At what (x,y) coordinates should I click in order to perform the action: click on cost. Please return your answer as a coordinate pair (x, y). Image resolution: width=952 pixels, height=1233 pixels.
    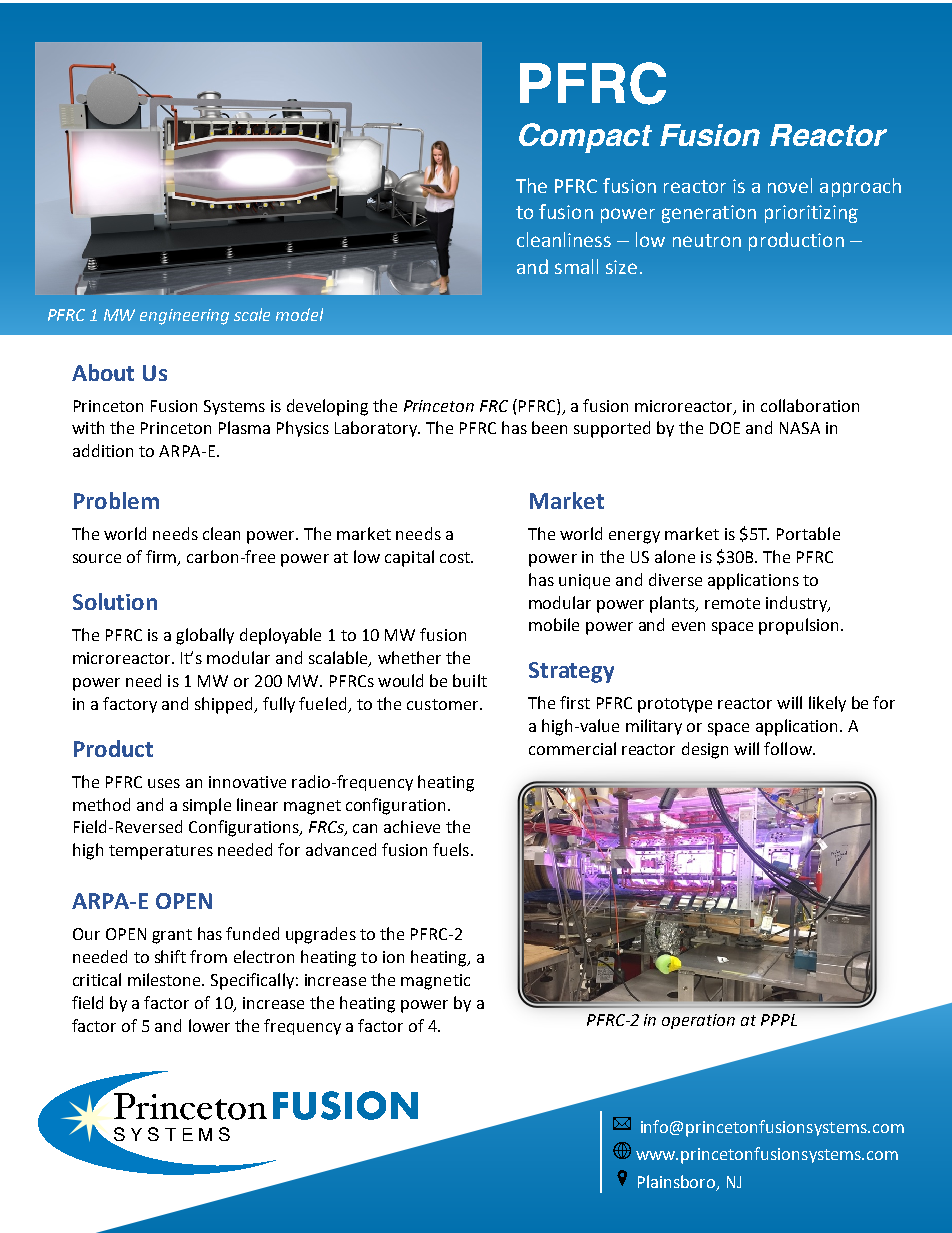
    Looking at the image, I should click on (456, 557).
